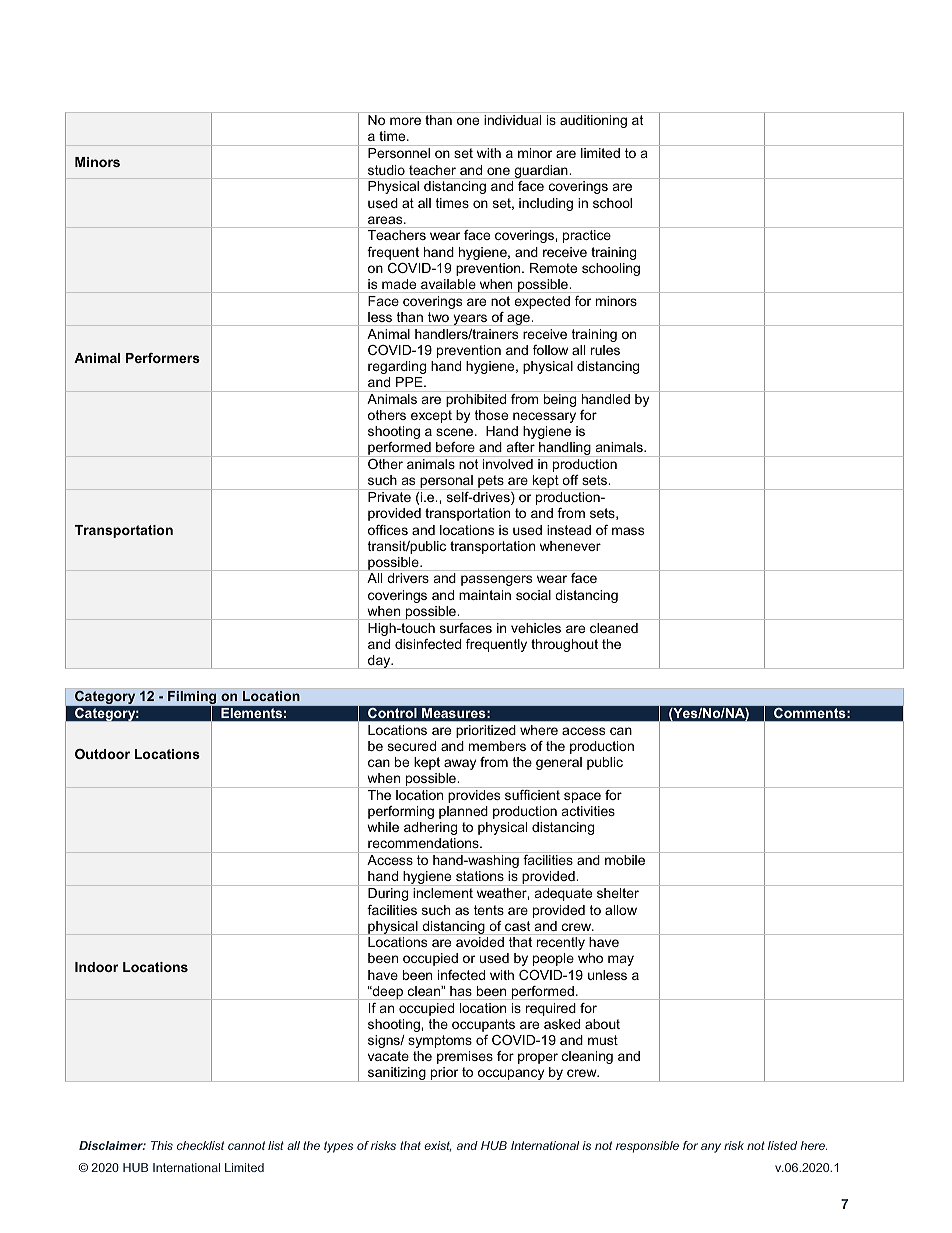 The height and width of the document is (1233, 952). Describe the element at coordinates (389, 497) in the document. I see `Private` at that location.
